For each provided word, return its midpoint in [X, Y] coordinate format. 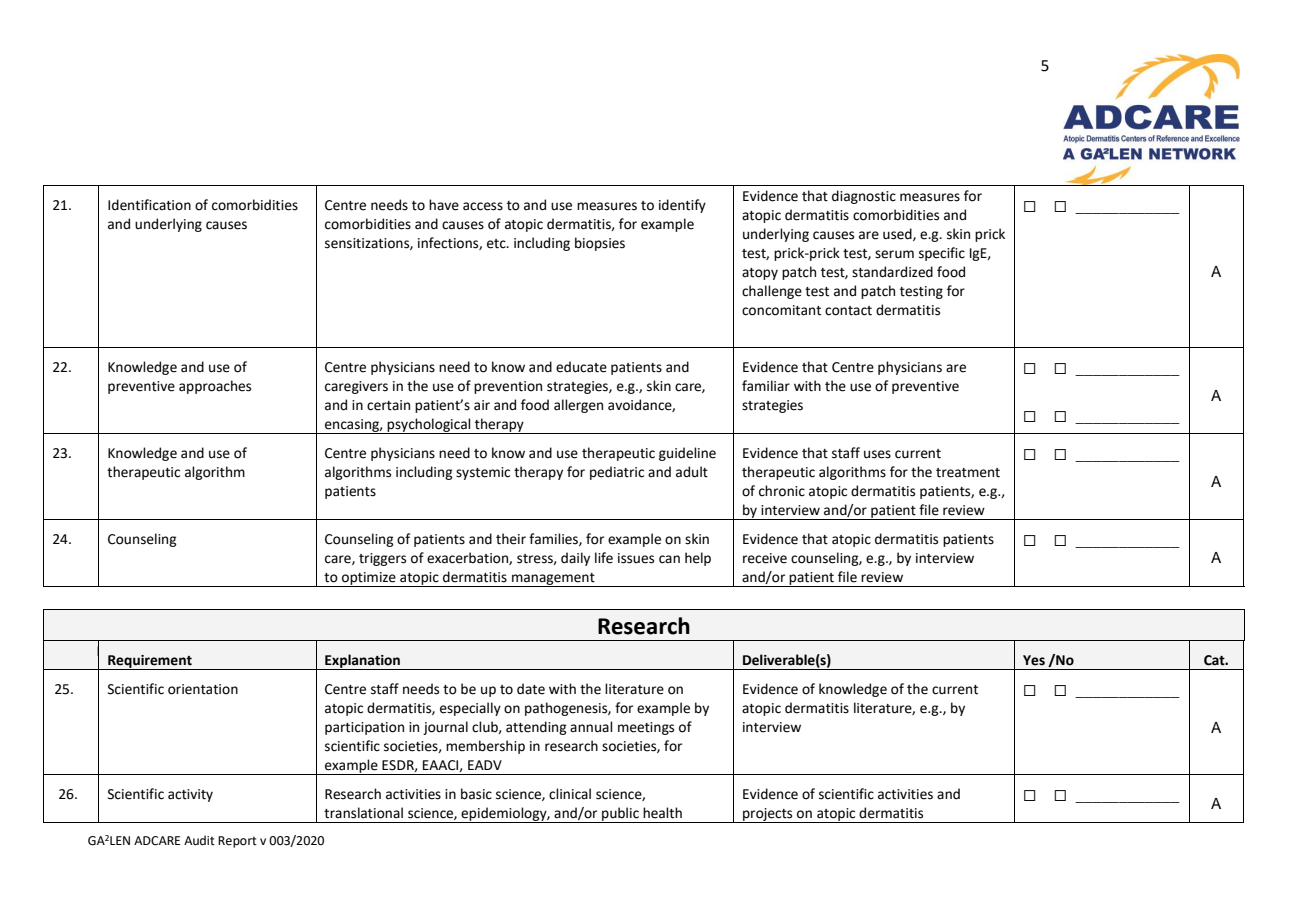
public [620, 815]
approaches [215, 387]
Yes [1034, 660]
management [553, 580]
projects [768, 815]
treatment [968, 473]
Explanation [362, 662]
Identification [149, 205]
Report [237, 842]
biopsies [600, 244]
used [898, 234]
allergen [578, 406]
